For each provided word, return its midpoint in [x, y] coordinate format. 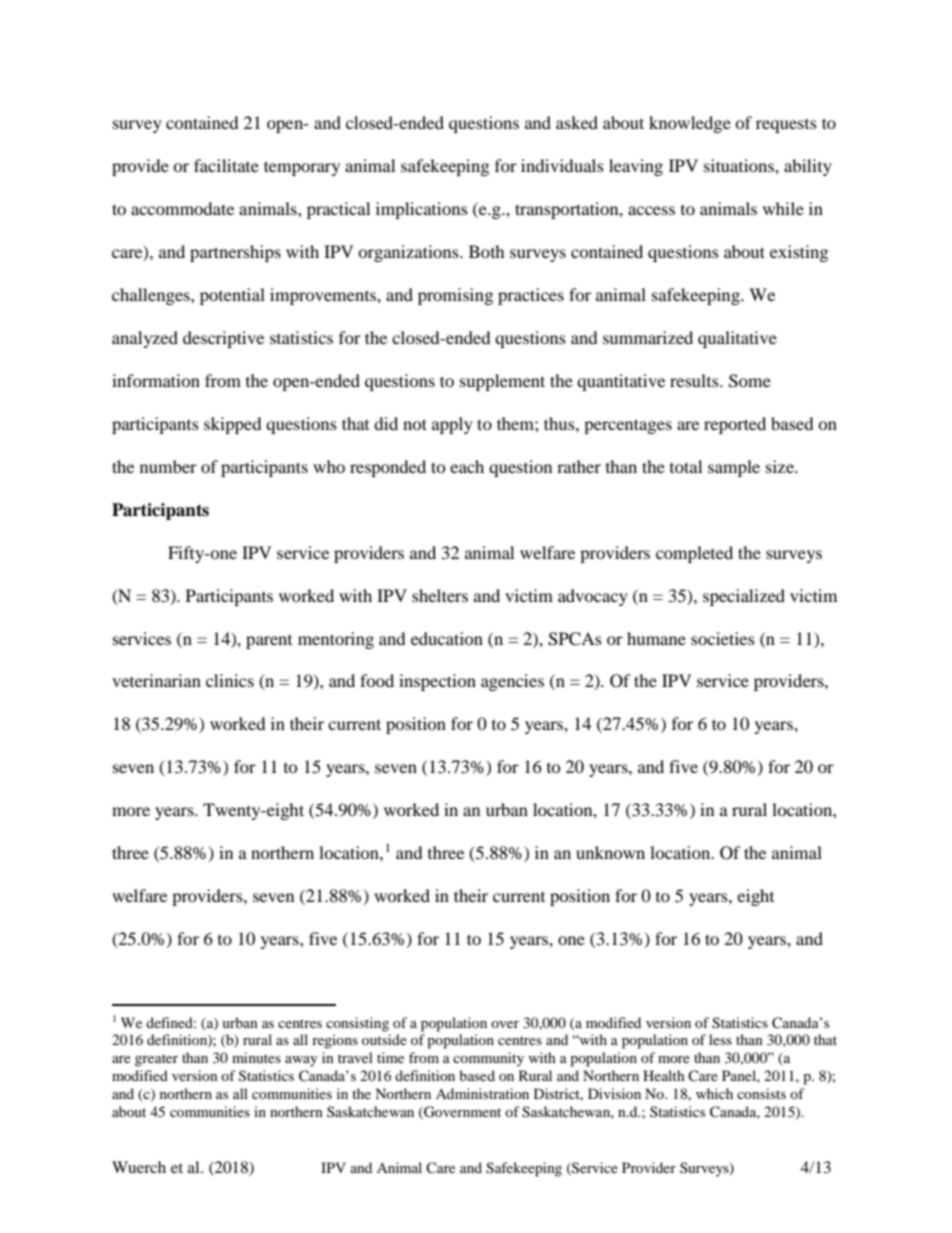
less [720, 1039]
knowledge [690, 124]
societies [723, 638]
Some [750, 381]
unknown [610, 852]
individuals [562, 165]
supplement [502, 382]
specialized [744, 597]
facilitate [226, 165]
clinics [230, 680]
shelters [440, 595]
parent [269, 642]
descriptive [223, 339]
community [488, 1059]
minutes [256, 1057]
